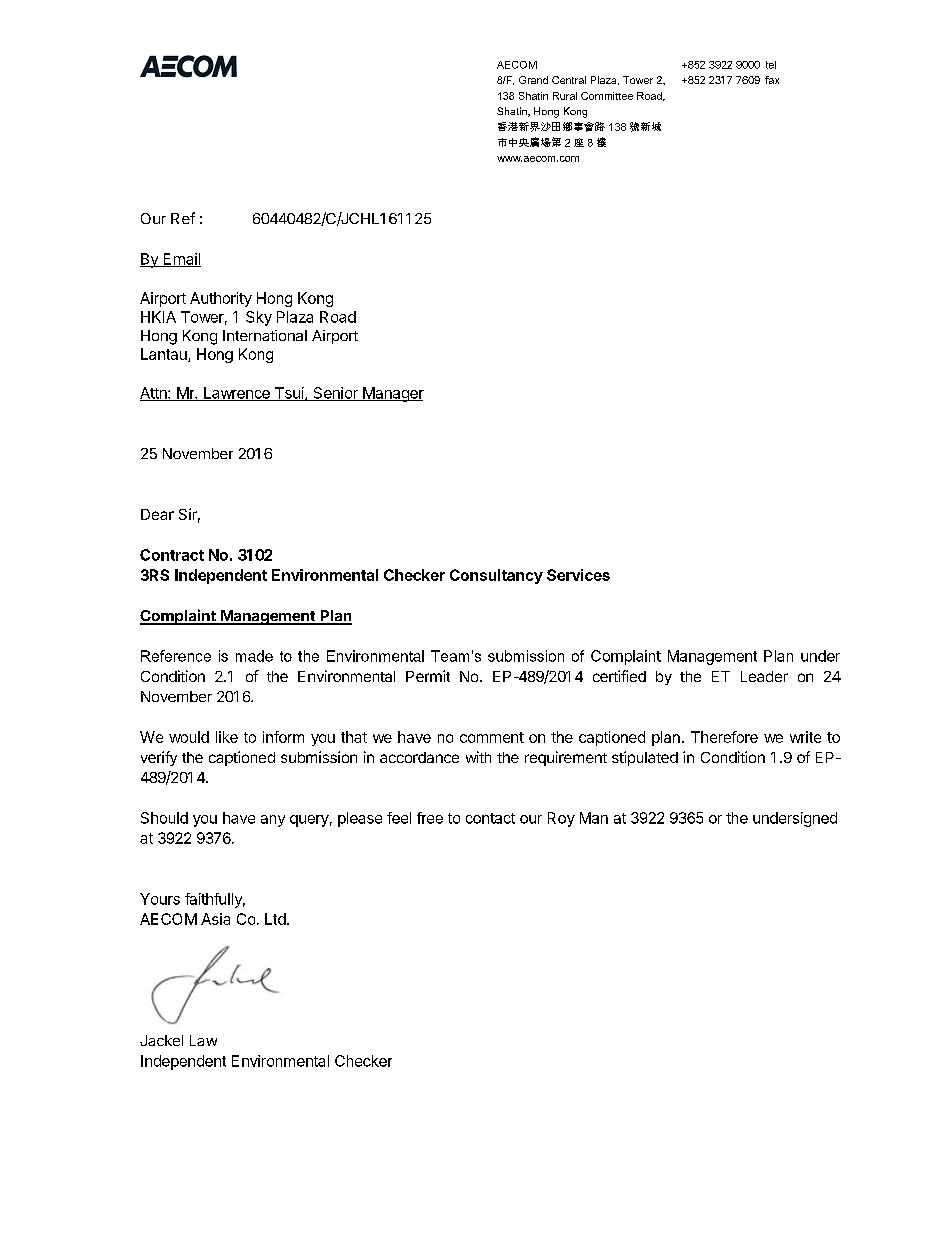 Image resolution: width=952 pixels, height=1233 pixels. What do you see at coordinates (157, 514) in the document?
I see `Dear` at bounding box center [157, 514].
